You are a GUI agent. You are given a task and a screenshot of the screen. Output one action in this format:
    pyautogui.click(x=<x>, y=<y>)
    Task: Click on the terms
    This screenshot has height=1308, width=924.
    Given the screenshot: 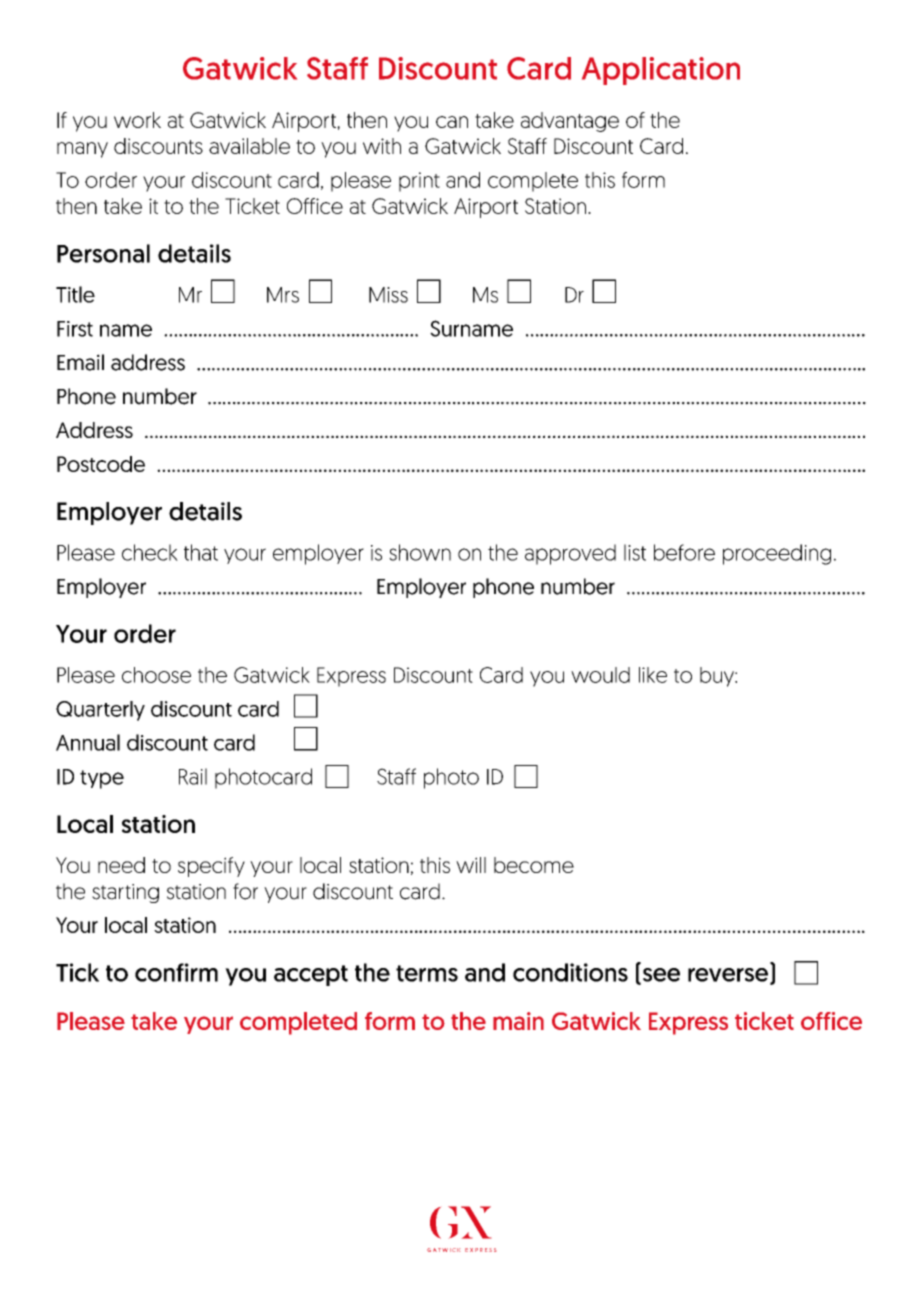 What is the action you would take?
    pyautogui.click(x=427, y=973)
